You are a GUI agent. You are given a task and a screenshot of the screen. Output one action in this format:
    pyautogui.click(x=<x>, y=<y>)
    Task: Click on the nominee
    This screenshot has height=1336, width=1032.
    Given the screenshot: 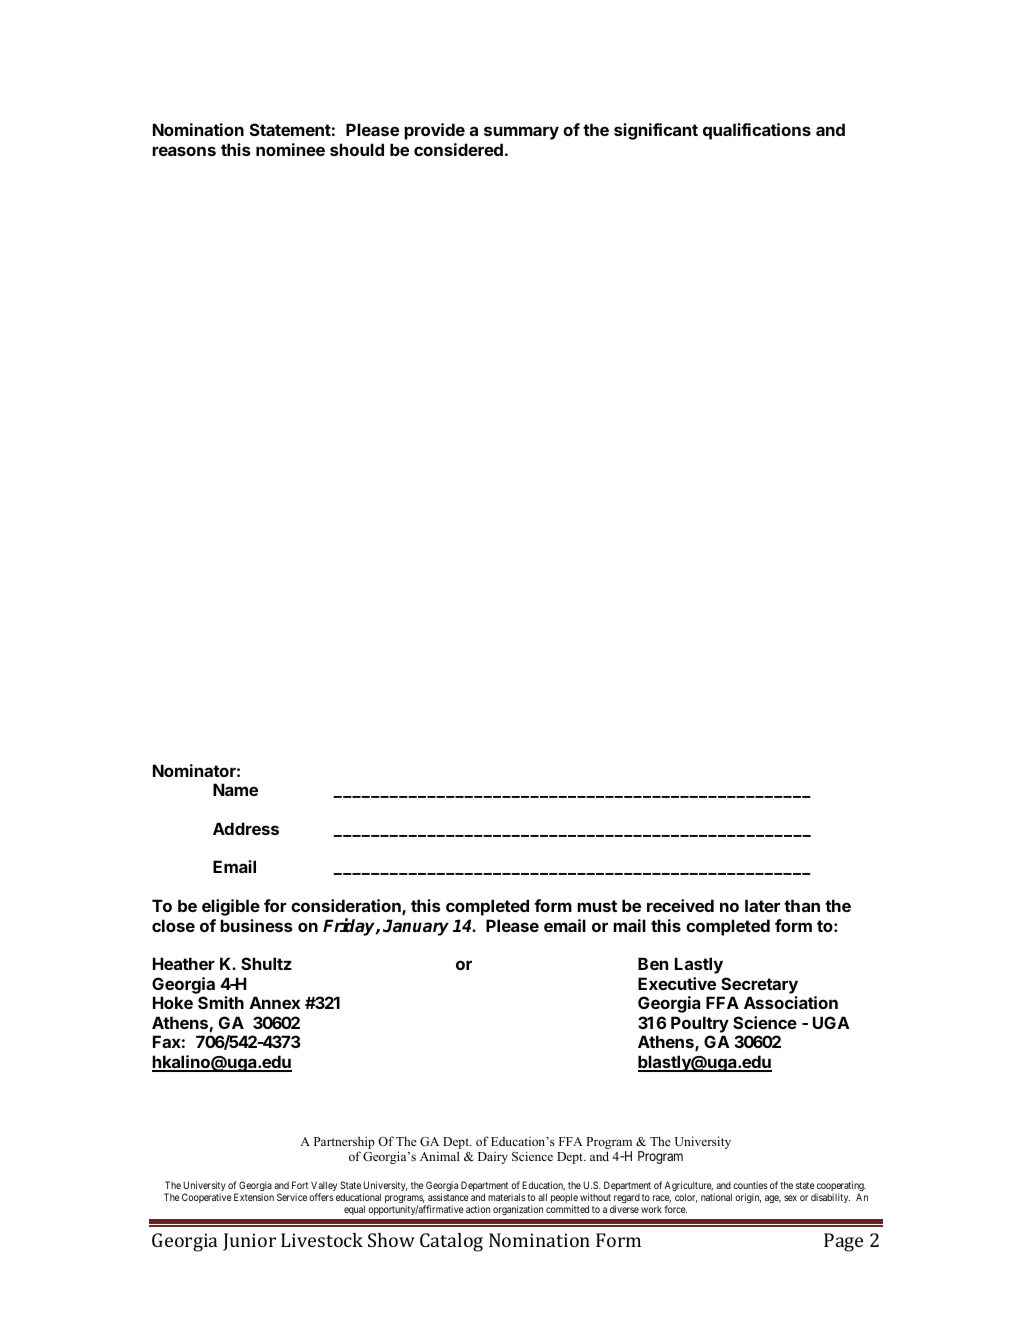 What is the action you would take?
    pyautogui.click(x=290, y=149)
